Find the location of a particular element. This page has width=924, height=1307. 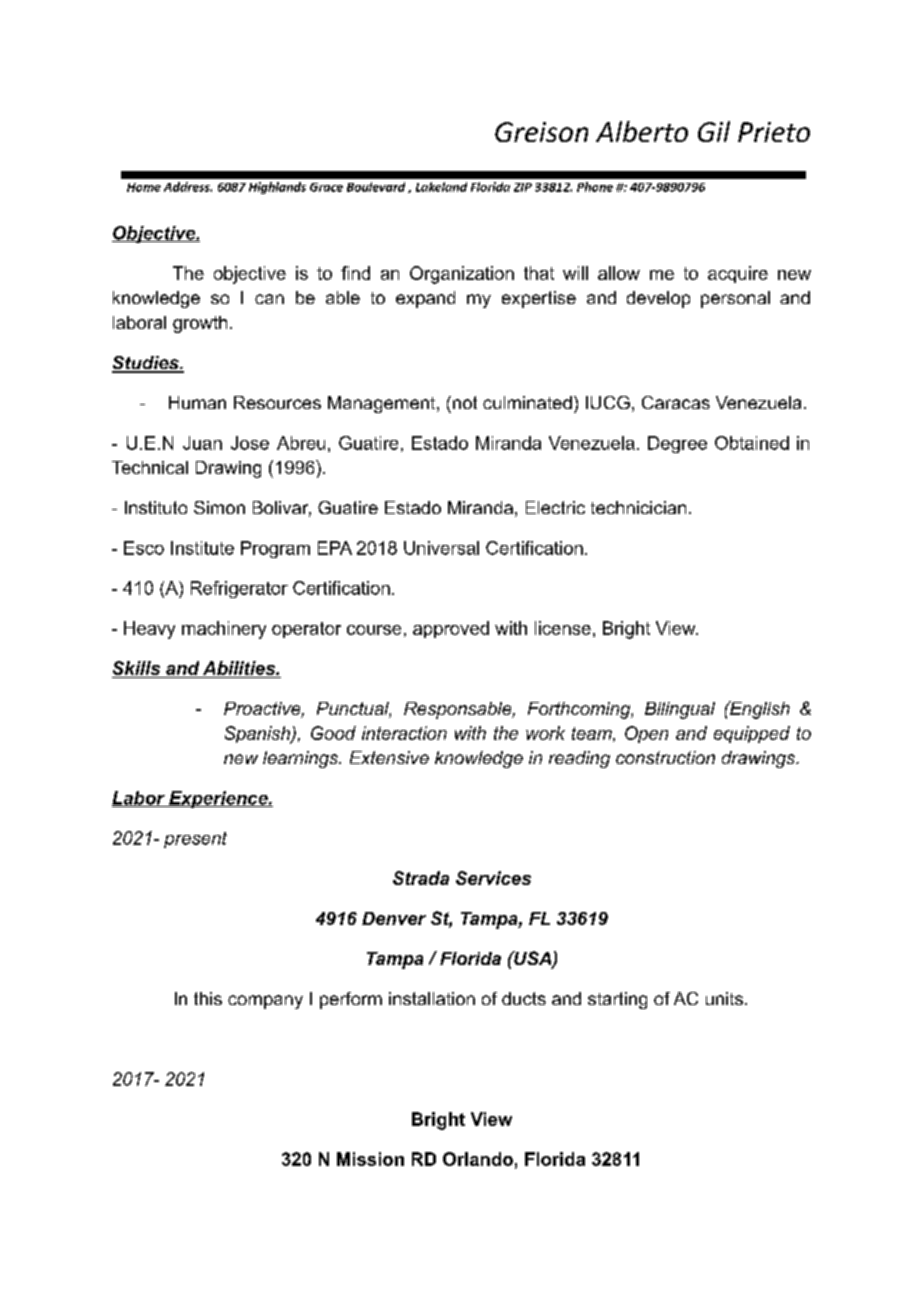

Orlando is located at coordinates (478, 1159).
